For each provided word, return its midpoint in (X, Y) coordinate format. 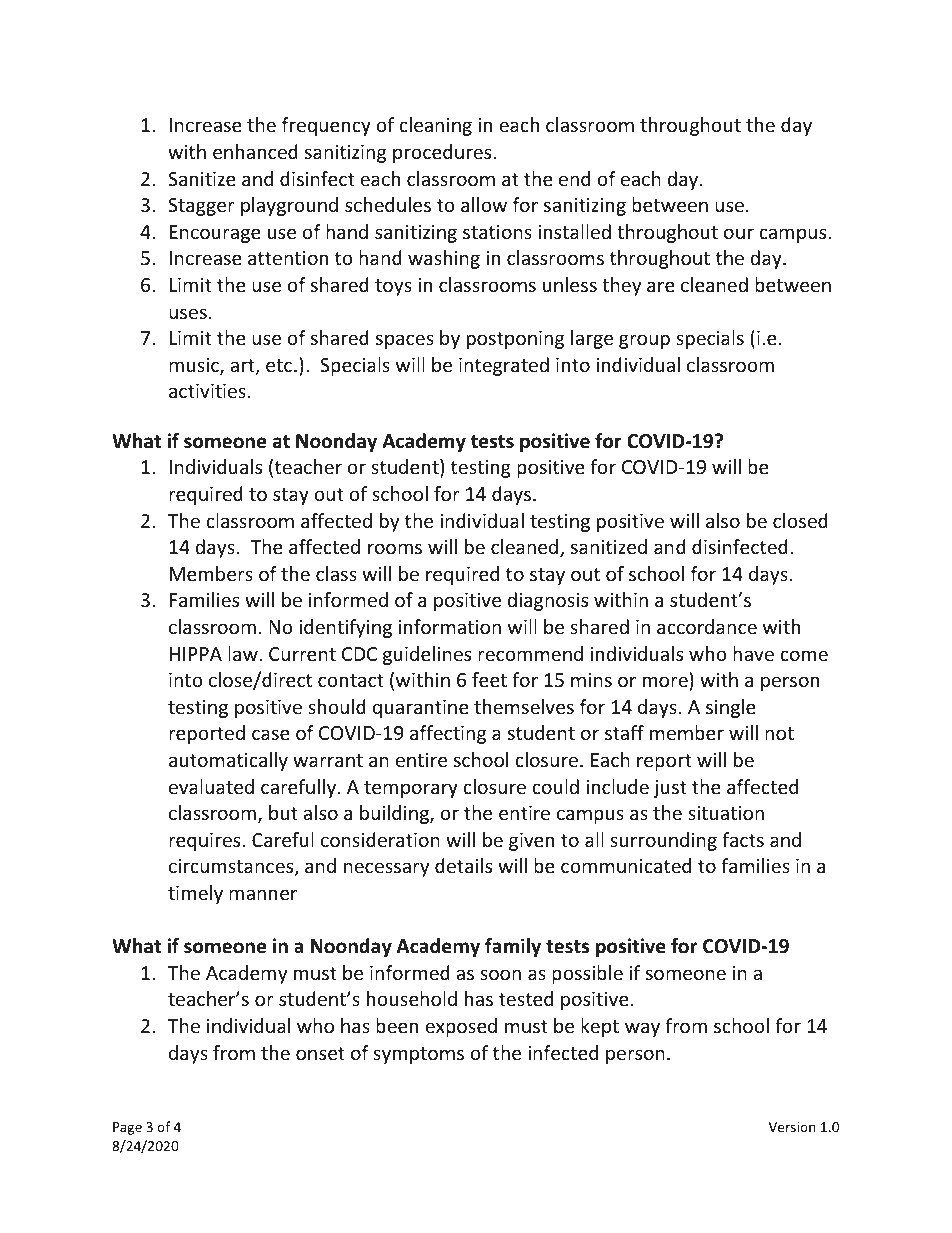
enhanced (255, 151)
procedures (442, 153)
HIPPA (196, 654)
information (449, 626)
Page (127, 1128)
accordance (707, 626)
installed (574, 231)
